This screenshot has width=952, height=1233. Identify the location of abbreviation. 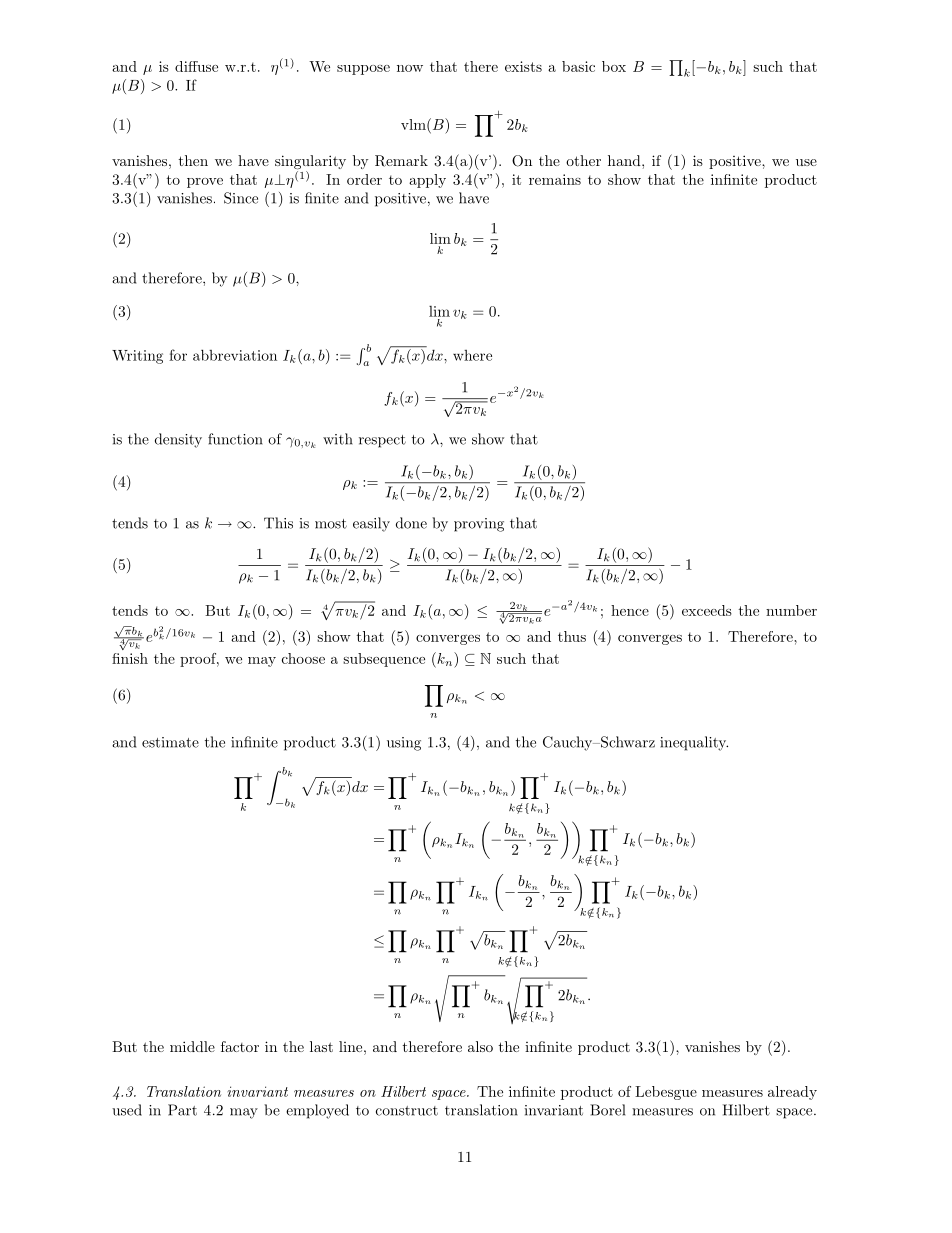
(235, 355).
